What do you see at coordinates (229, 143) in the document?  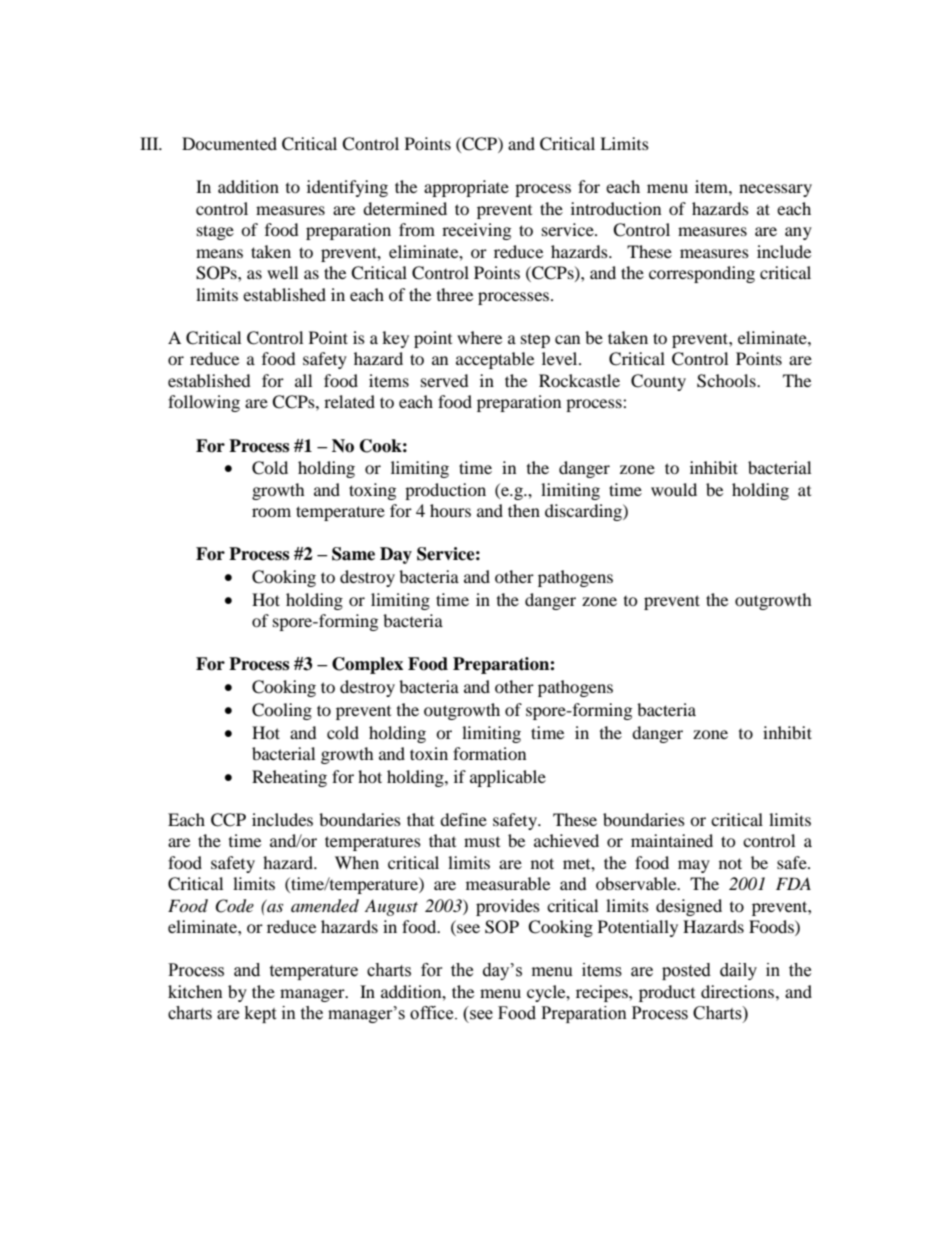 I see `Documented` at bounding box center [229, 143].
